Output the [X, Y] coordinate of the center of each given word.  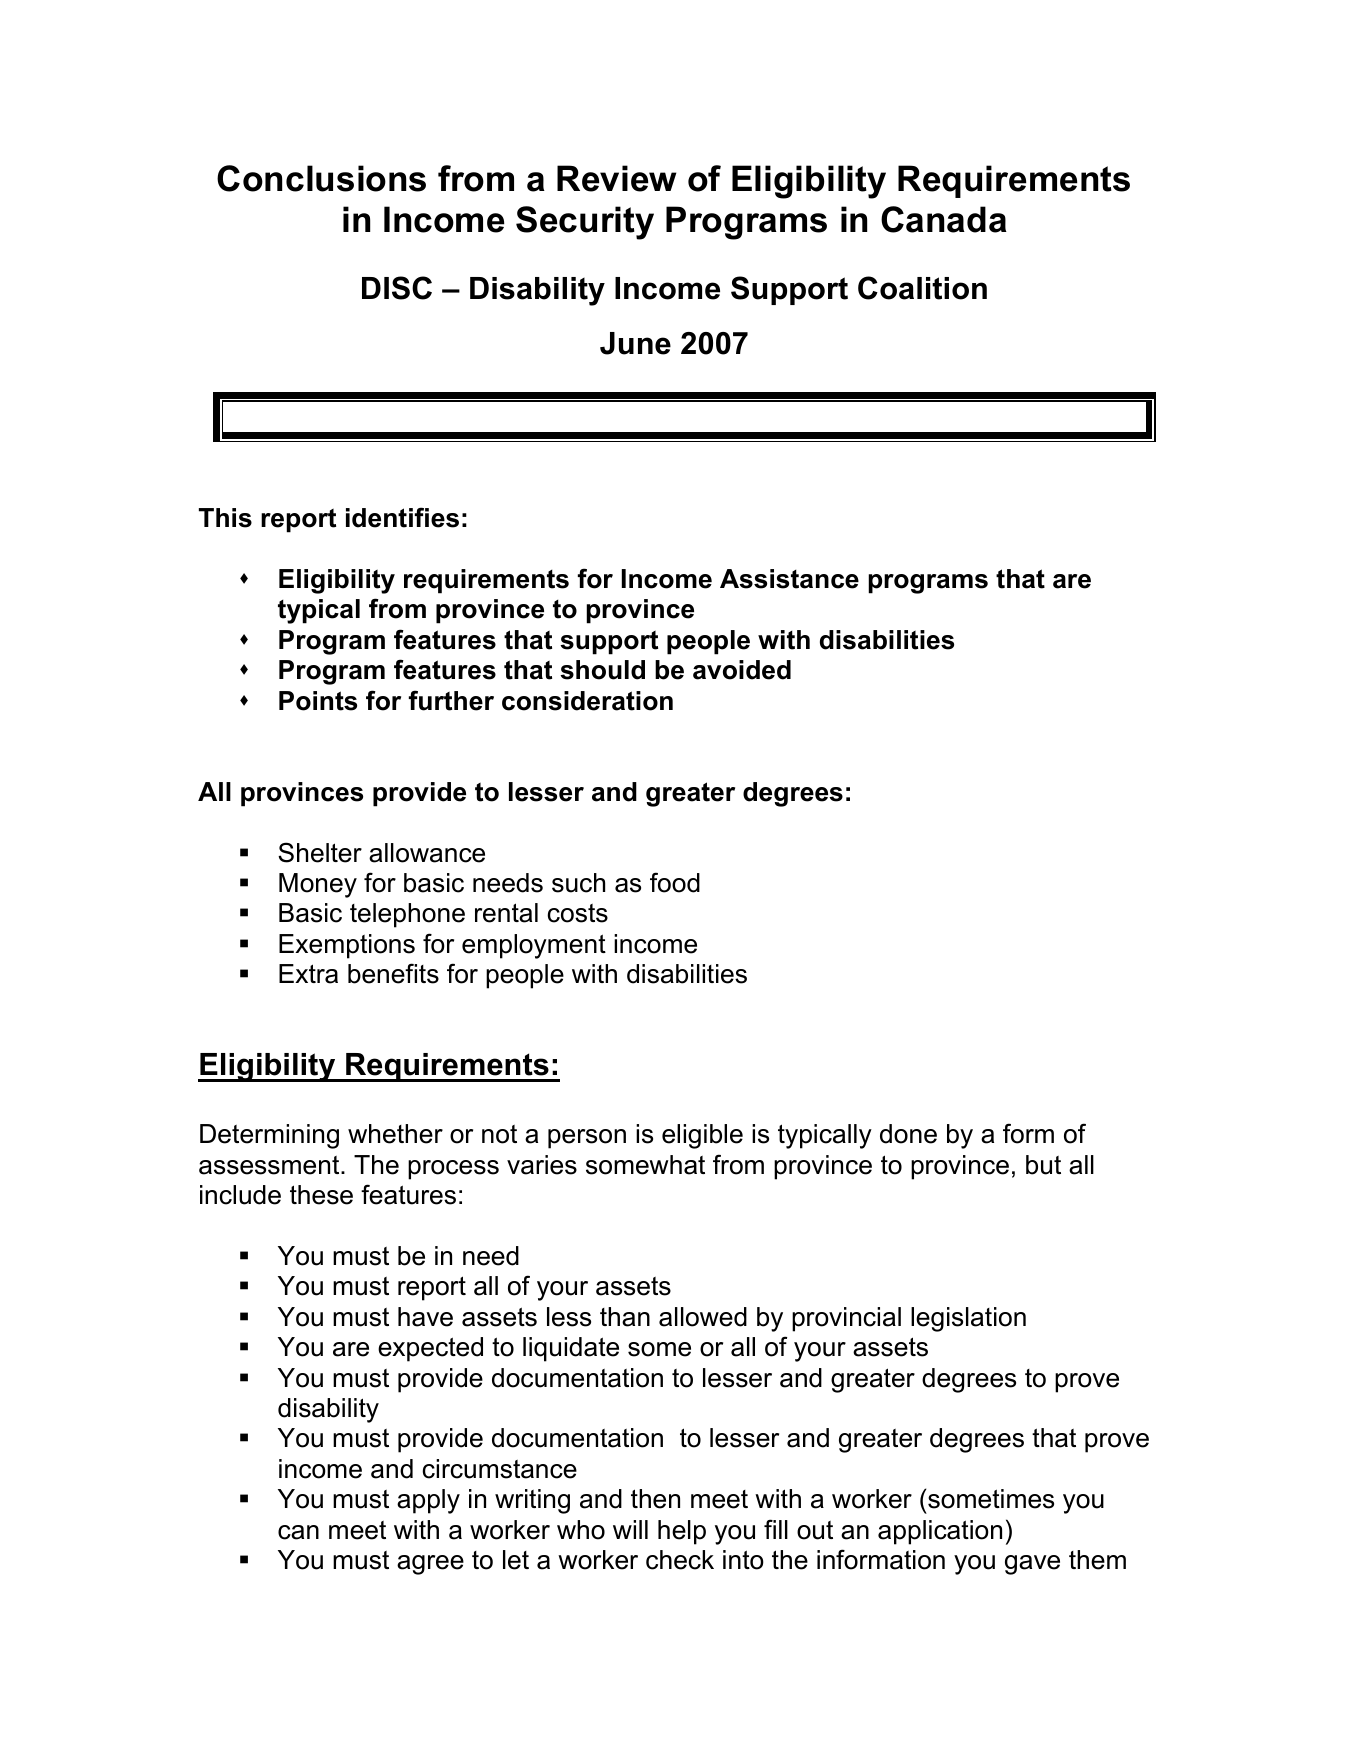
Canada [944, 219]
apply [428, 1501]
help [682, 1532]
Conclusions [321, 178]
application [940, 1532]
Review [616, 178]
